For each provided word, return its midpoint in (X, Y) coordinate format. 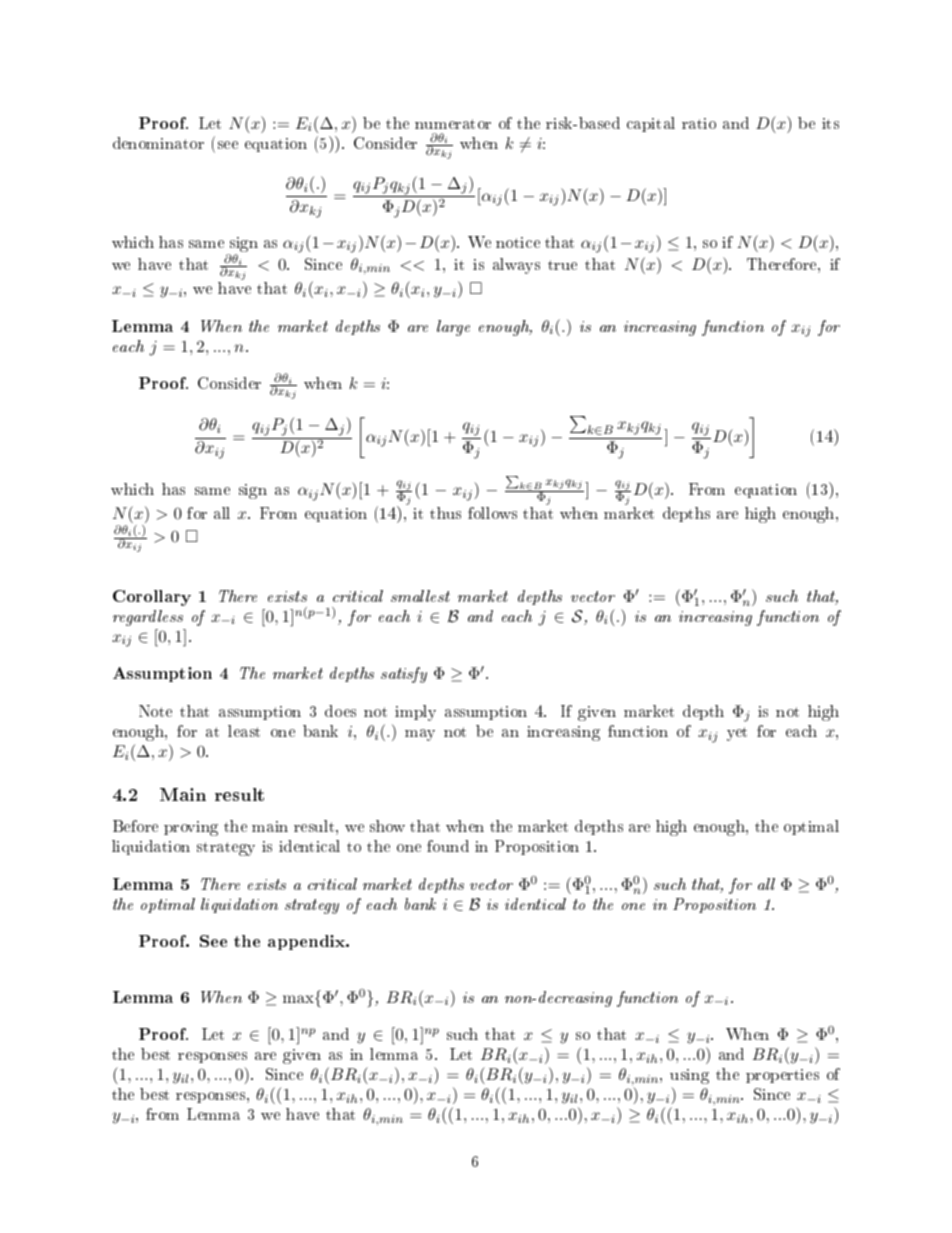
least (244, 731)
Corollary (152, 598)
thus (445, 513)
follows (492, 513)
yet (737, 734)
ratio (699, 123)
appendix (308, 942)
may (420, 735)
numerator (453, 124)
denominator (158, 143)
